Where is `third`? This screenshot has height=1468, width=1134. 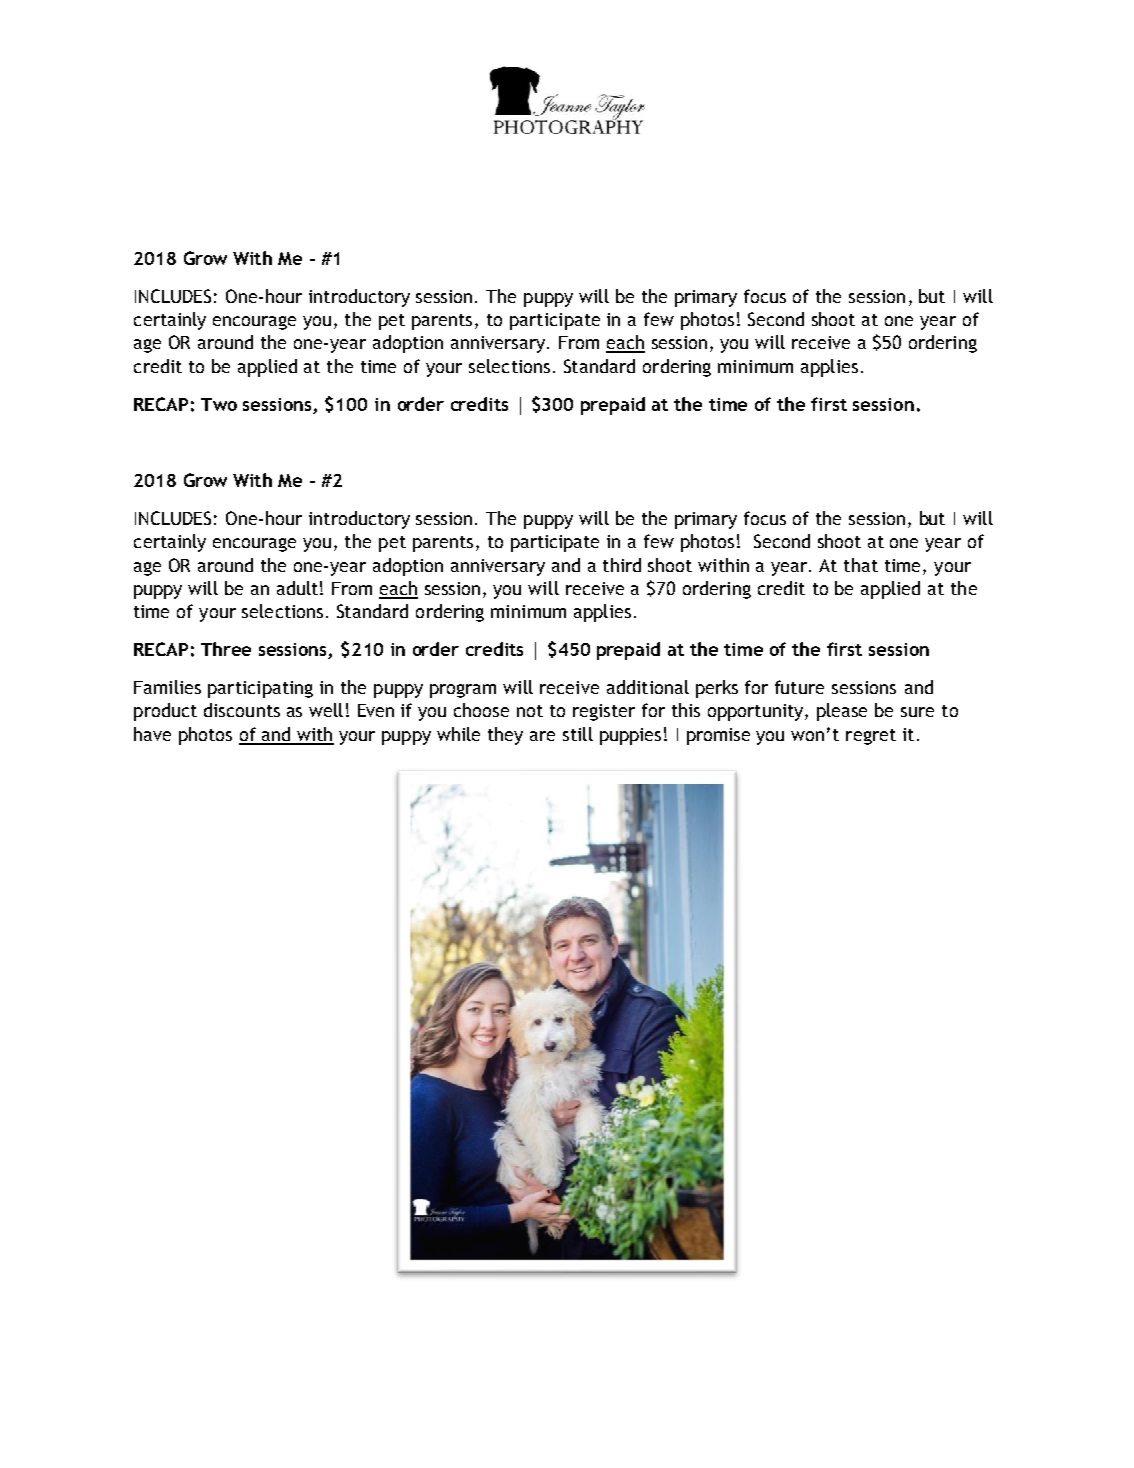 third is located at coordinates (622, 565).
